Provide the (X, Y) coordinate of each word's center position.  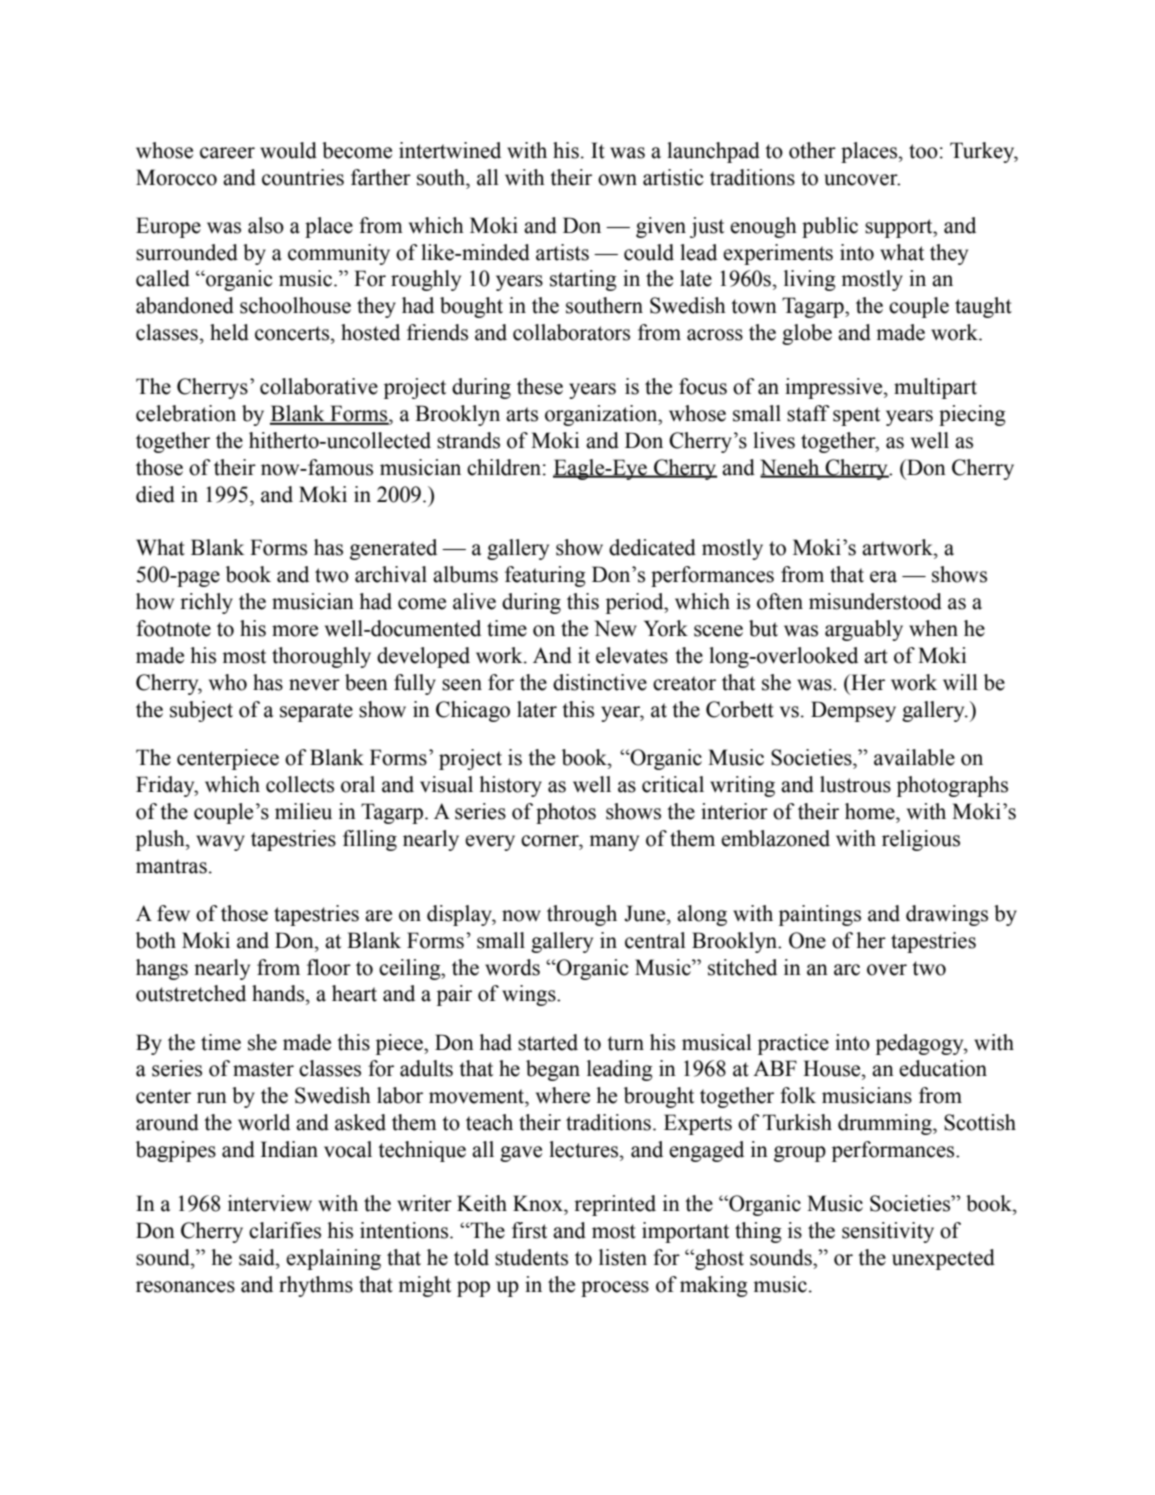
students (531, 1257)
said (258, 1257)
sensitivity (888, 1232)
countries (303, 177)
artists (562, 252)
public (830, 227)
